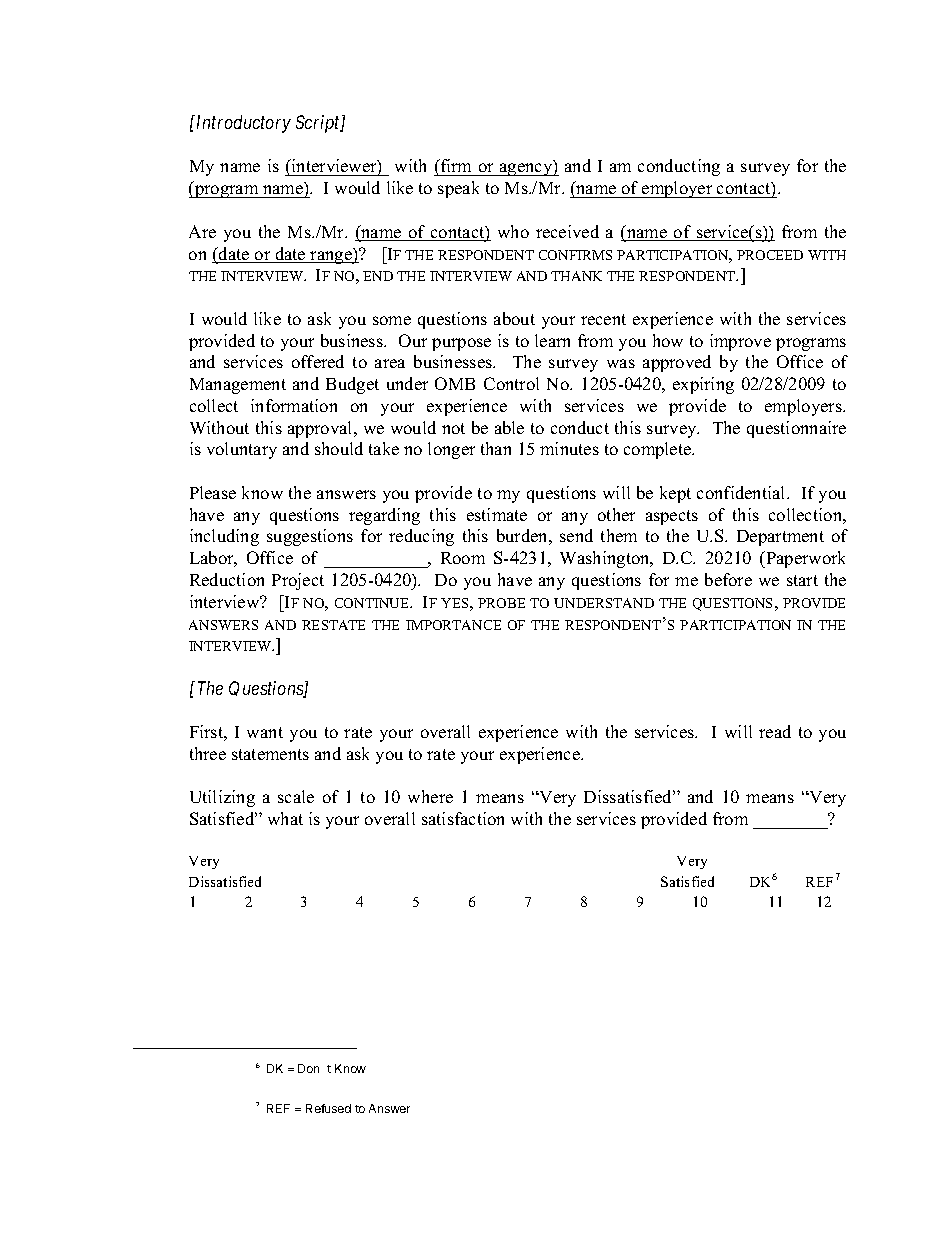 The image size is (952, 1233). What do you see at coordinates (497, 514) in the screenshot?
I see `estimate` at bounding box center [497, 514].
